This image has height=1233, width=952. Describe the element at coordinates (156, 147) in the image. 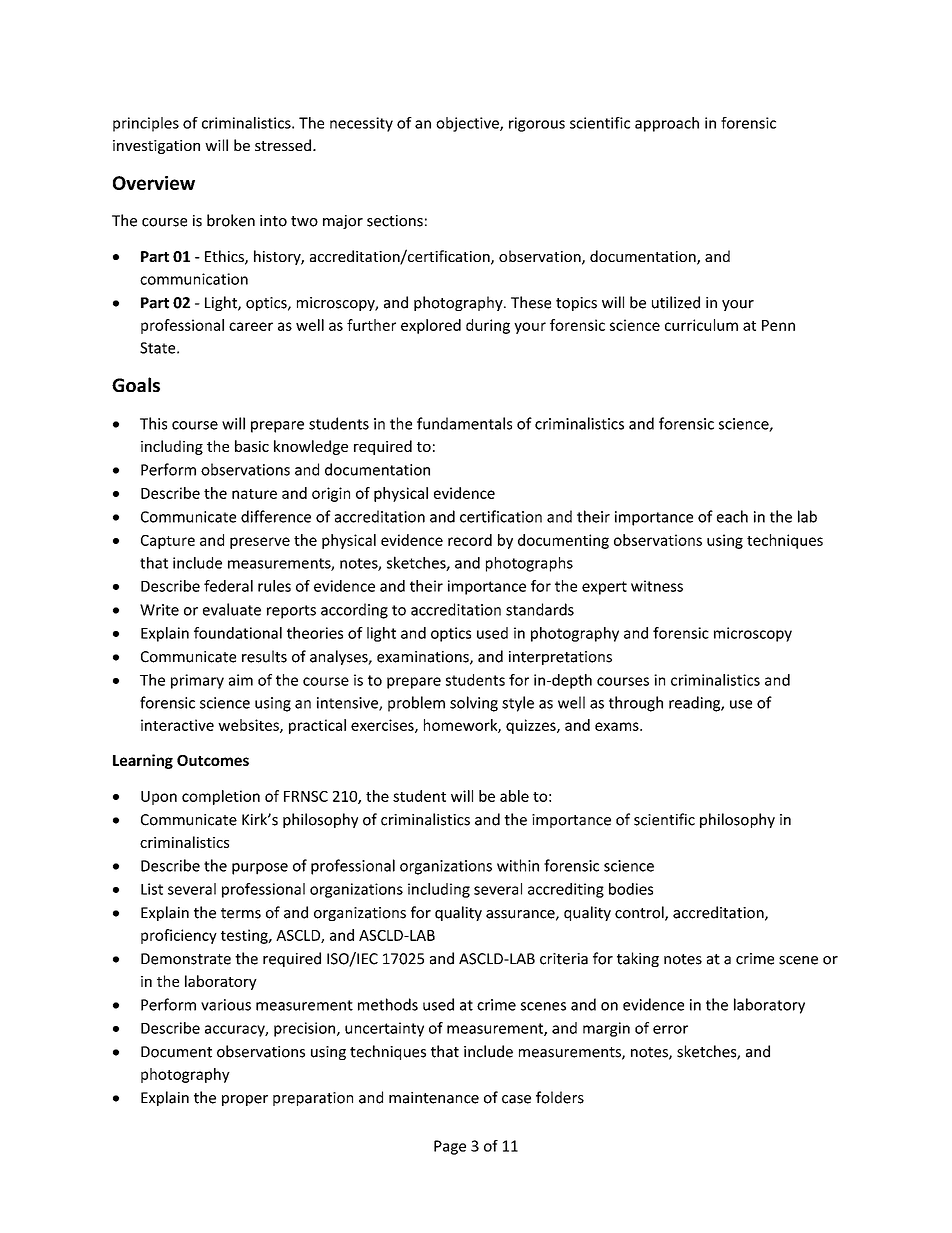

I see `investigation` at that location.
